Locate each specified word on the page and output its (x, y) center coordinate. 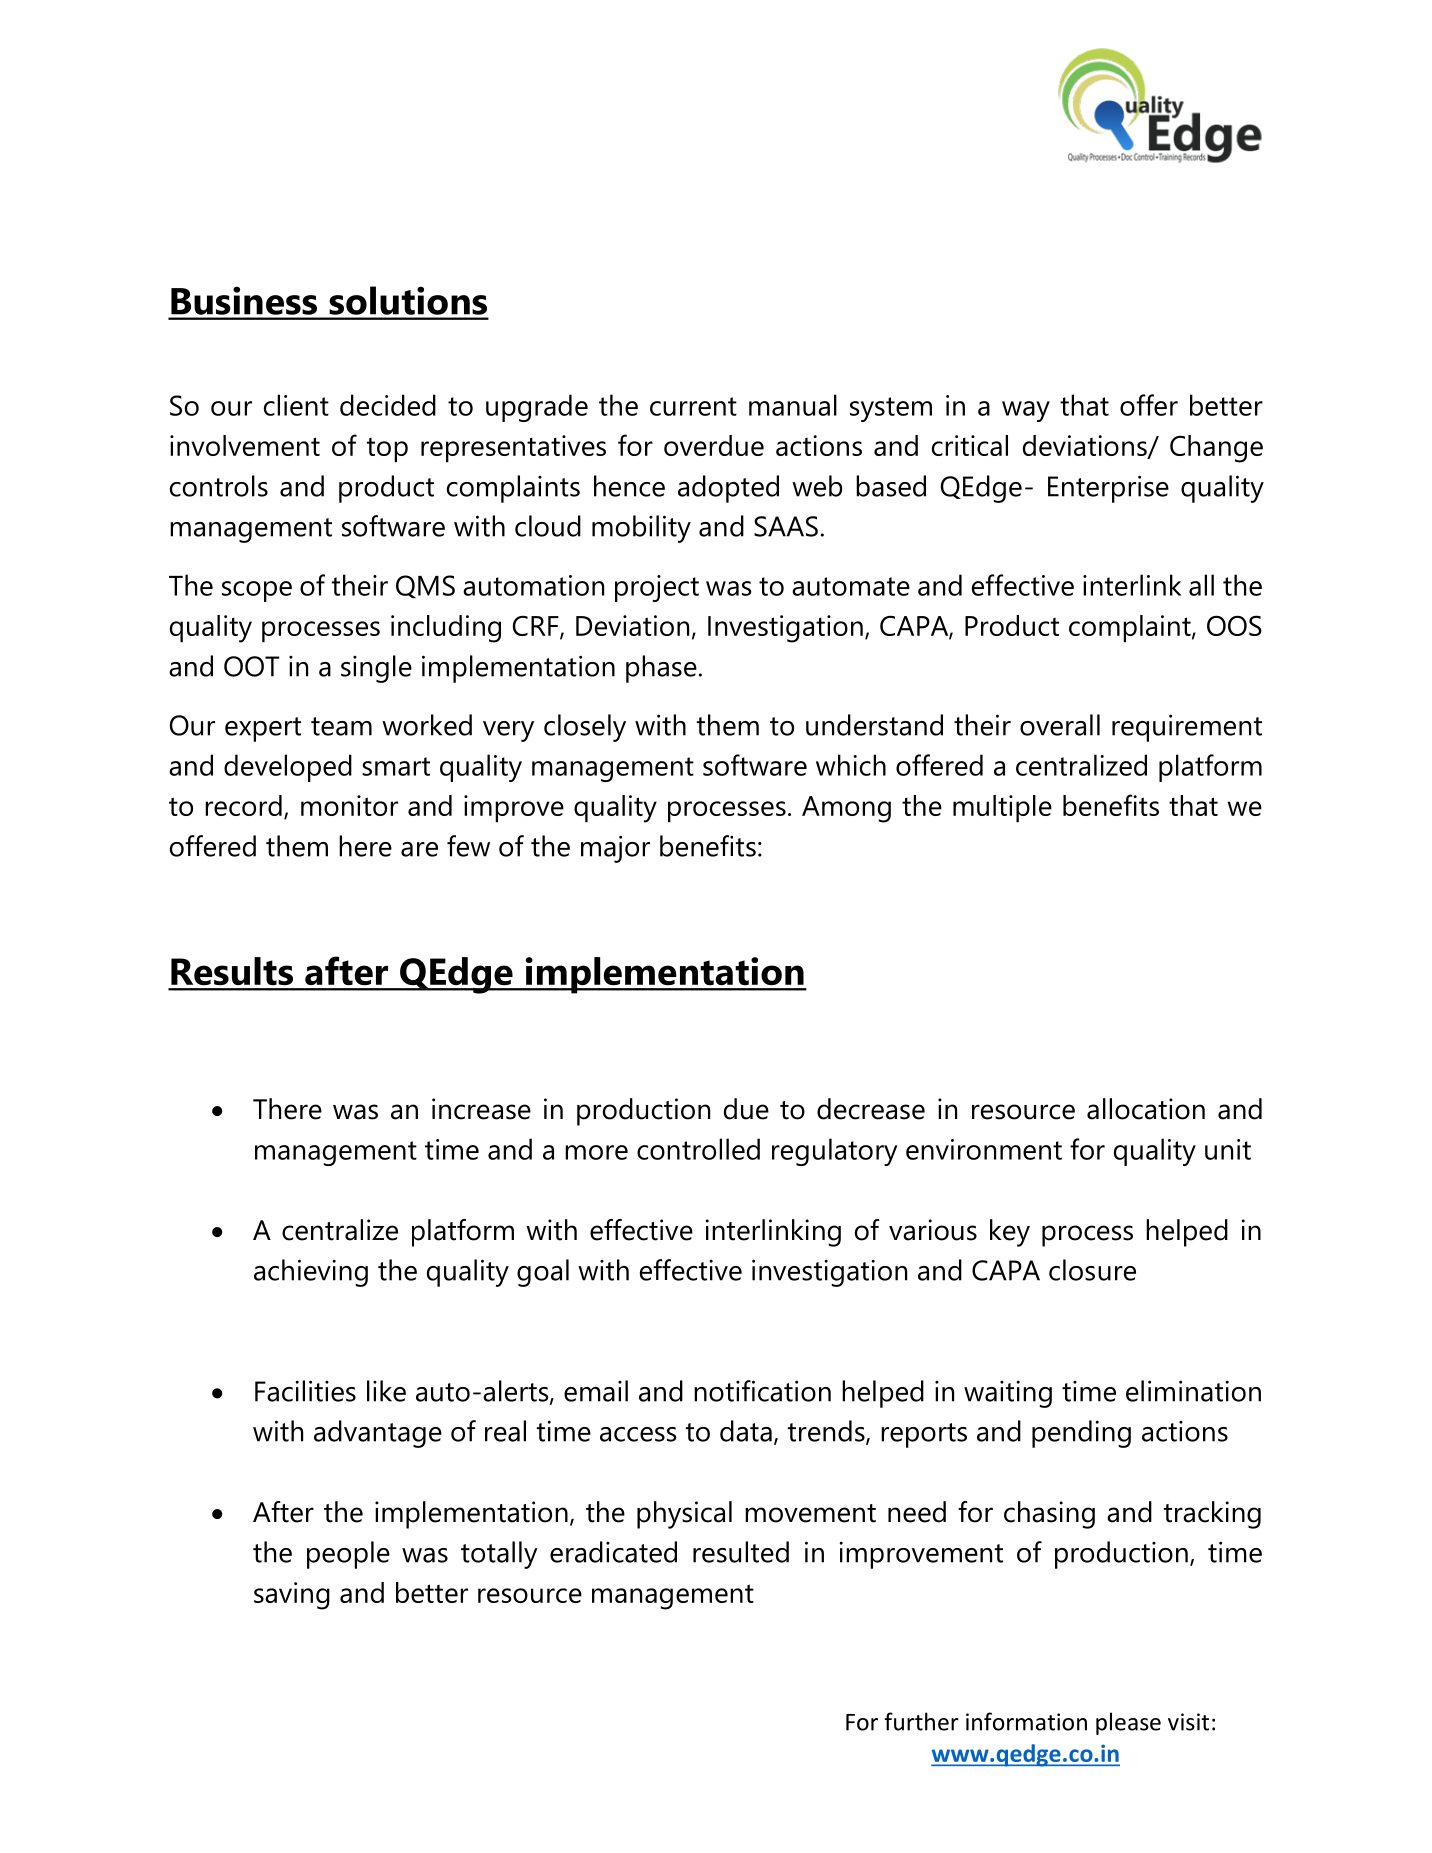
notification (762, 1391)
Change (1216, 449)
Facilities (305, 1391)
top (387, 450)
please (1128, 1723)
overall (1060, 725)
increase (481, 1109)
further (921, 1721)
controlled (698, 1149)
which (851, 765)
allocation (1146, 1109)
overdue (714, 445)
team (341, 726)
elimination (1193, 1391)
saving (292, 1596)
